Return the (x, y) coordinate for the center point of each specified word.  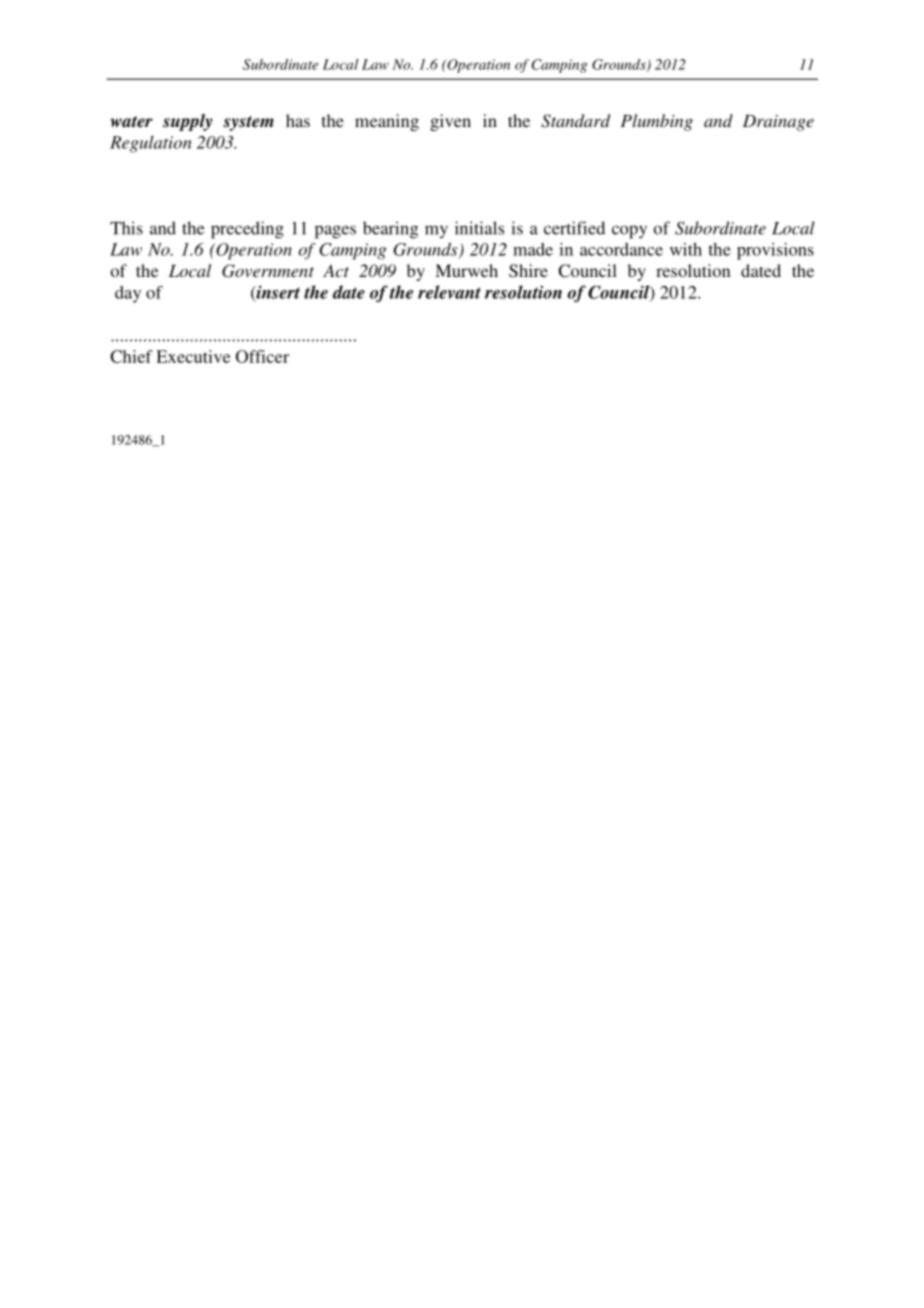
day (128, 294)
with (686, 249)
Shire (528, 271)
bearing (390, 230)
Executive (193, 356)
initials (479, 228)
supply (188, 122)
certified (574, 228)
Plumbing (657, 122)
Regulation (151, 144)
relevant (449, 292)
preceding (247, 230)
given (450, 122)
